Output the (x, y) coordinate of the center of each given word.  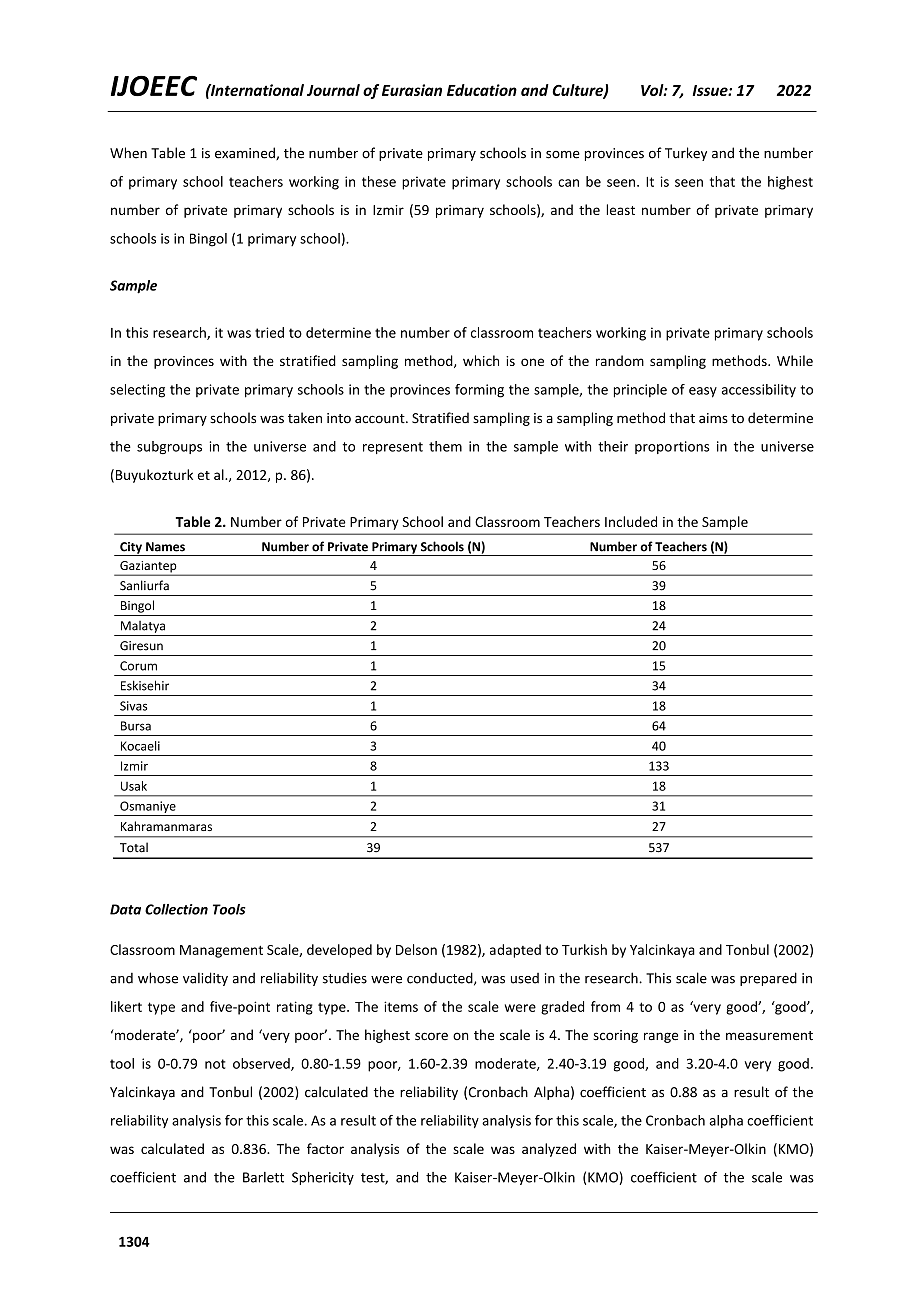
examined (246, 153)
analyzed (549, 1150)
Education (482, 90)
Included (631, 521)
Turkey (686, 154)
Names (165, 547)
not (215, 1064)
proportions (672, 447)
